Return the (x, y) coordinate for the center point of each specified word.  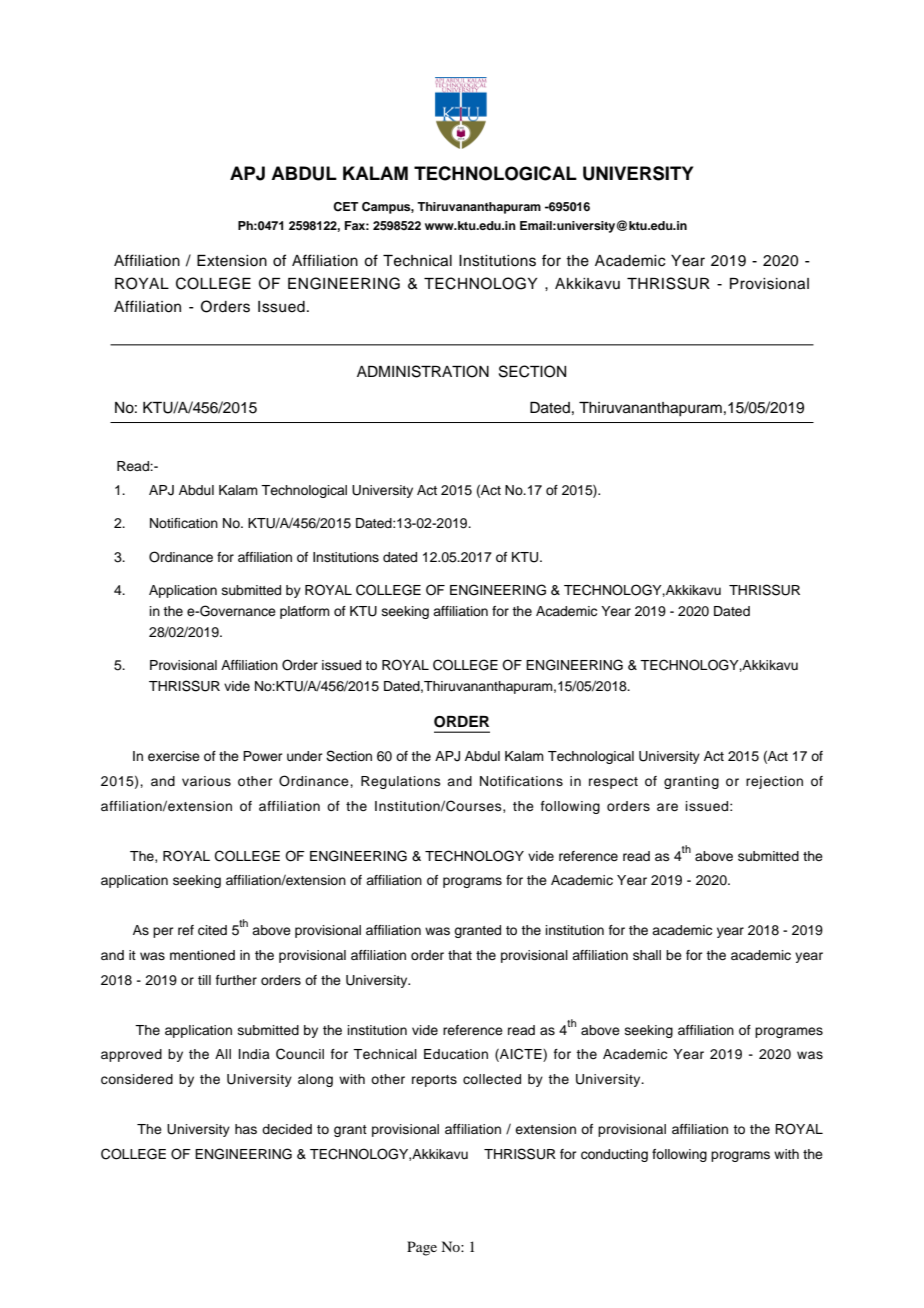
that (460, 955)
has (246, 1129)
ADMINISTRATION (423, 371)
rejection (774, 782)
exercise (174, 756)
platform (305, 612)
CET (345, 207)
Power (263, 756)
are (667, 807)
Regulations (401, 782)
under (305, 756)
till (204, 980)
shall (647, 955)
